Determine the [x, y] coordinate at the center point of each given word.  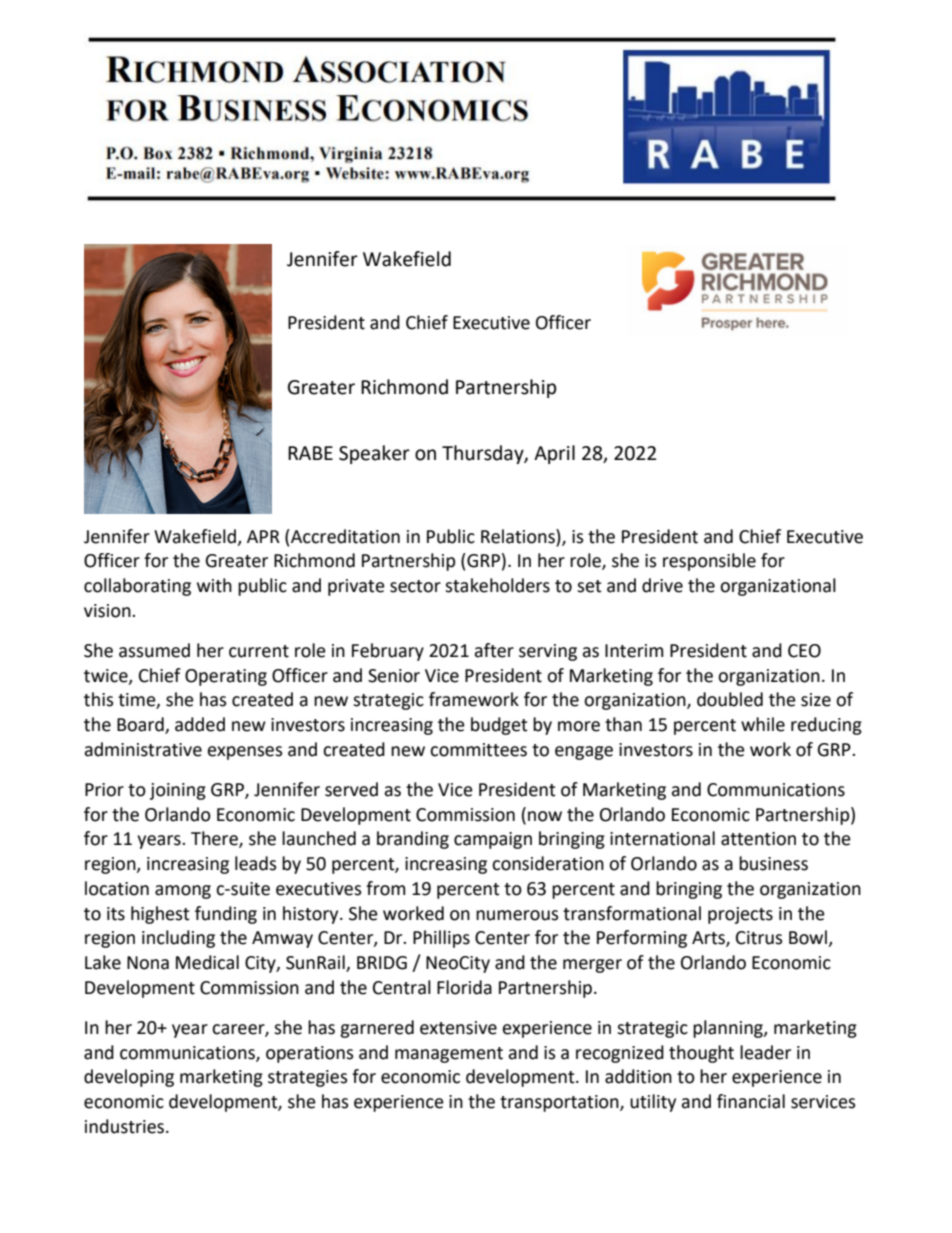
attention [758, 839]
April [554, 454]
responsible [709, 562]
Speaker [374, 454]
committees [478, 750]
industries [126, 1126]
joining [178, 791]
